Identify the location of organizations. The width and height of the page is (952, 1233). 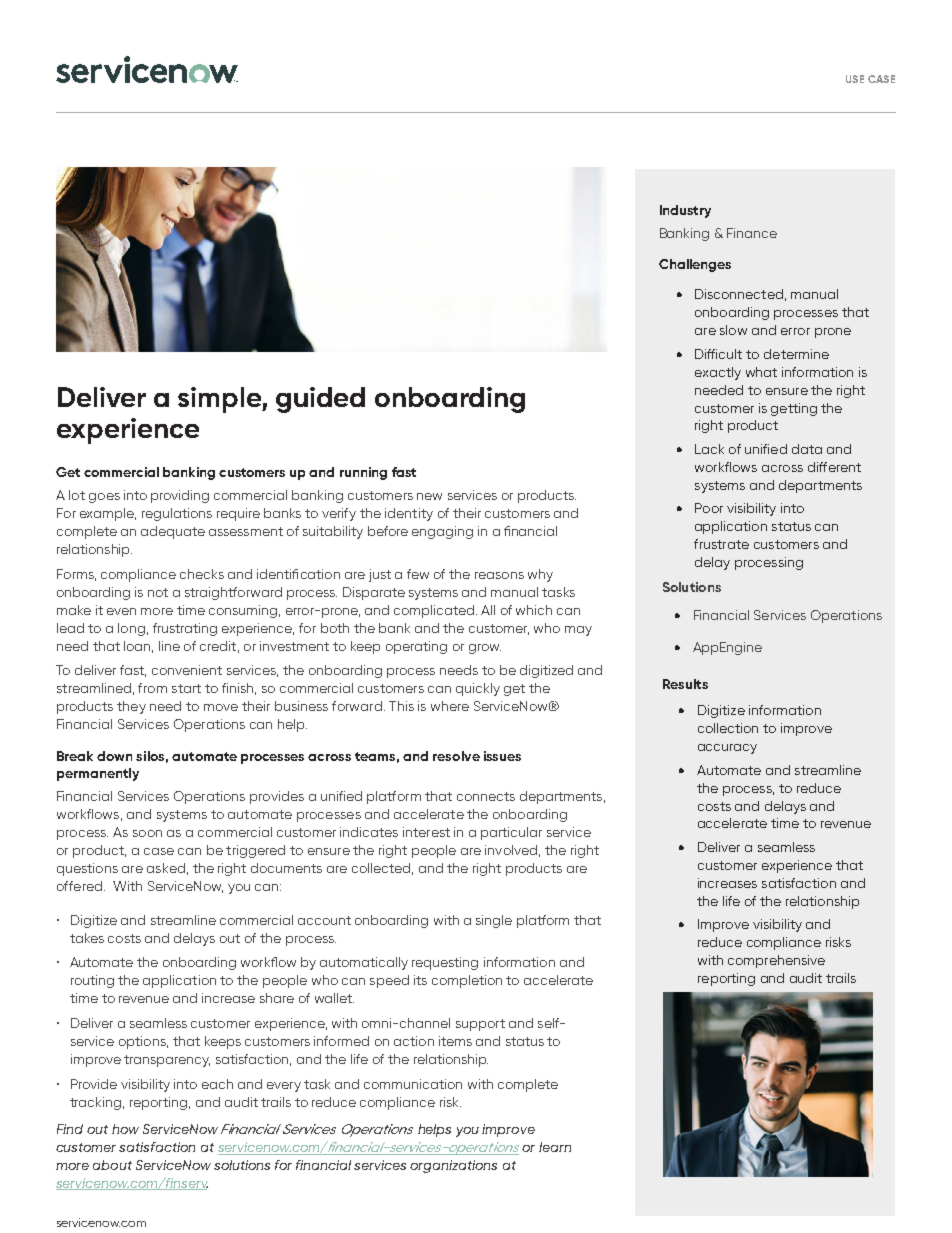
(453, 1166).
